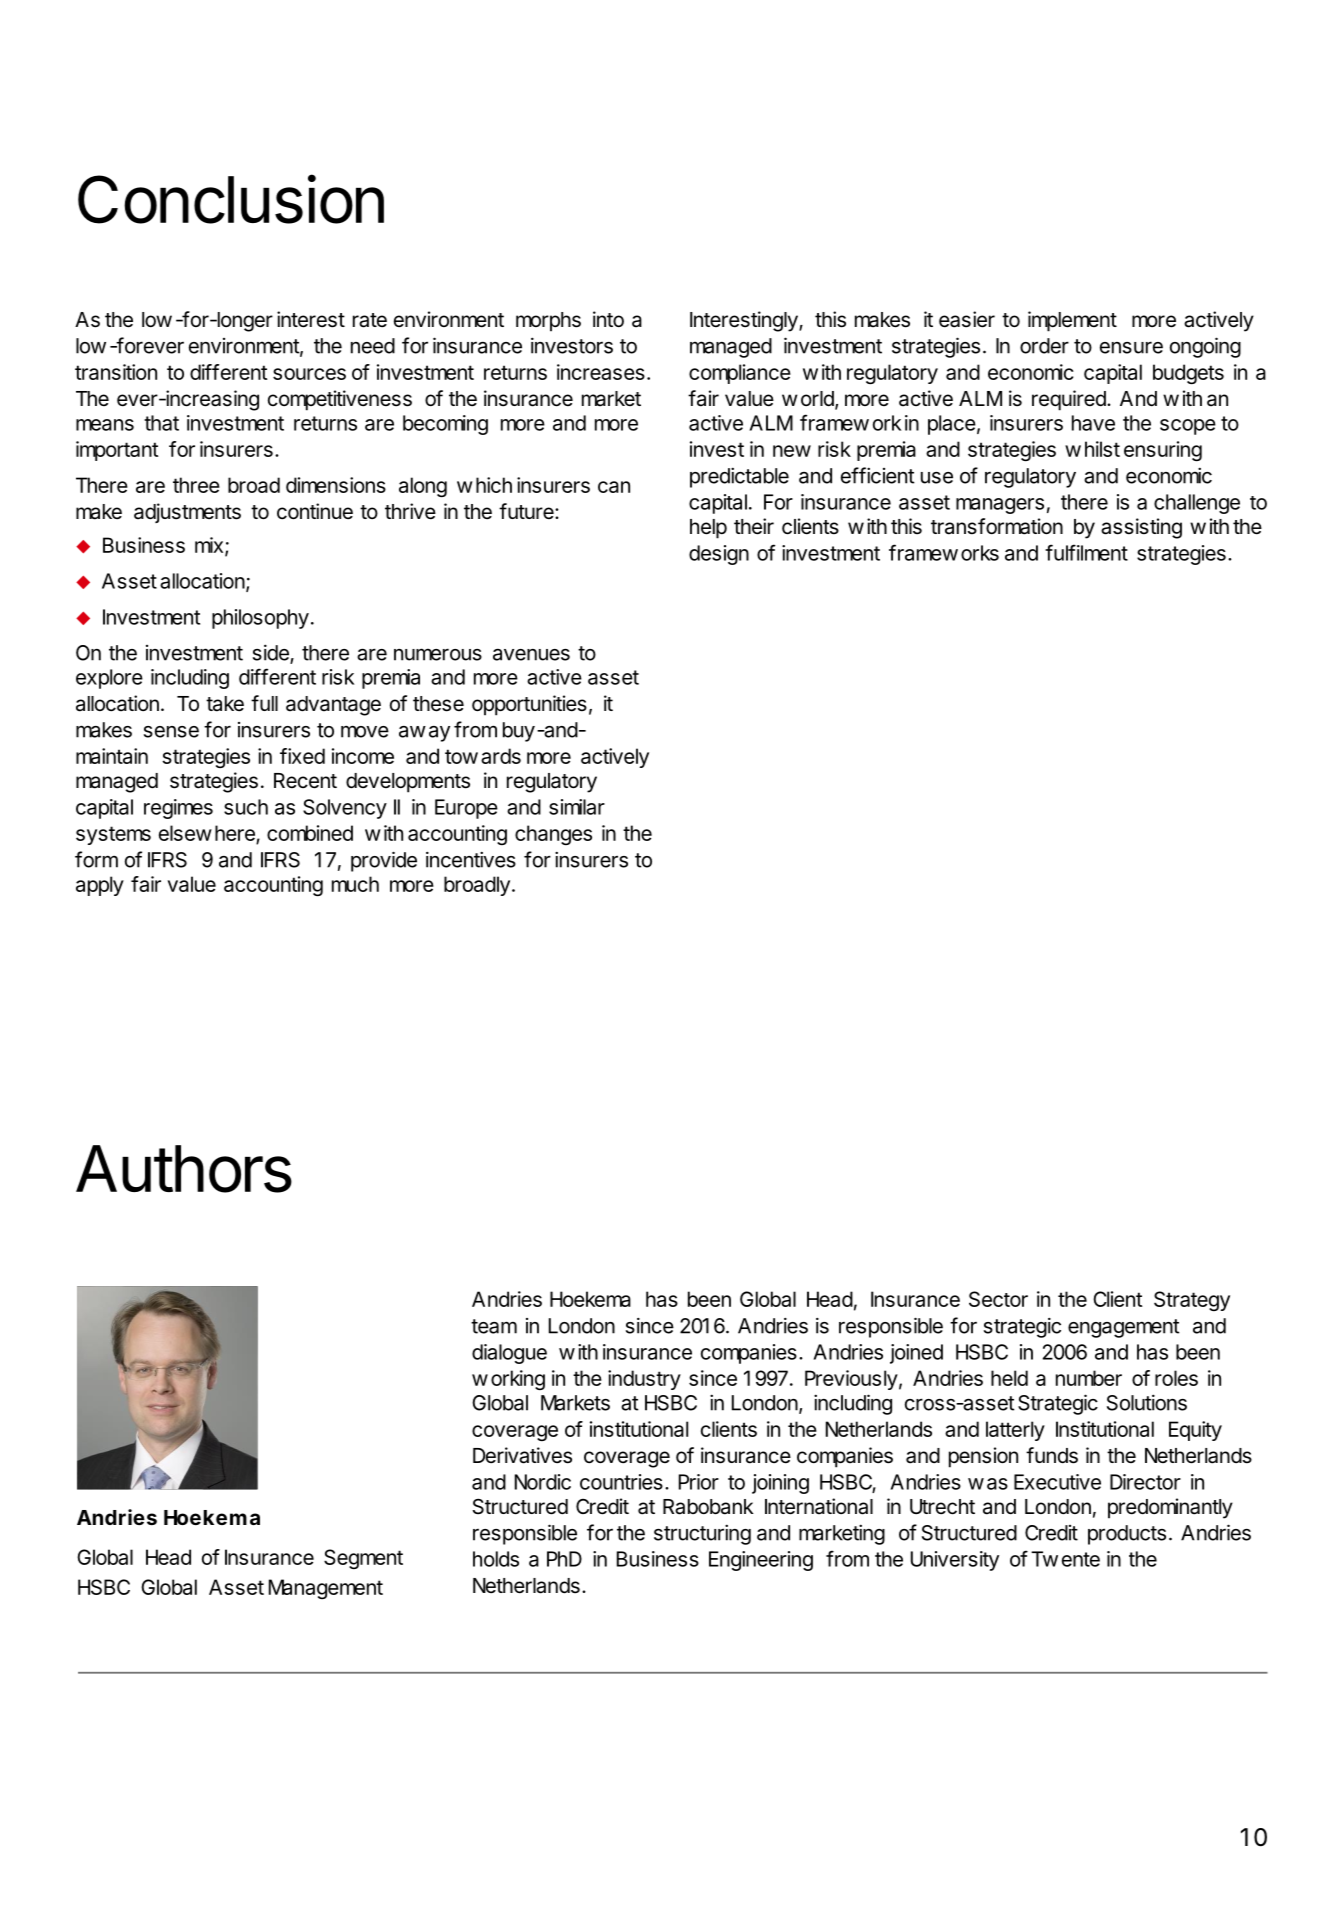 Image resolution: width=1342 pixels, height=1920 pixels. What do you see at coordinates (196, 485) in the page?
I see `three` at bounding box center [196, 485].
